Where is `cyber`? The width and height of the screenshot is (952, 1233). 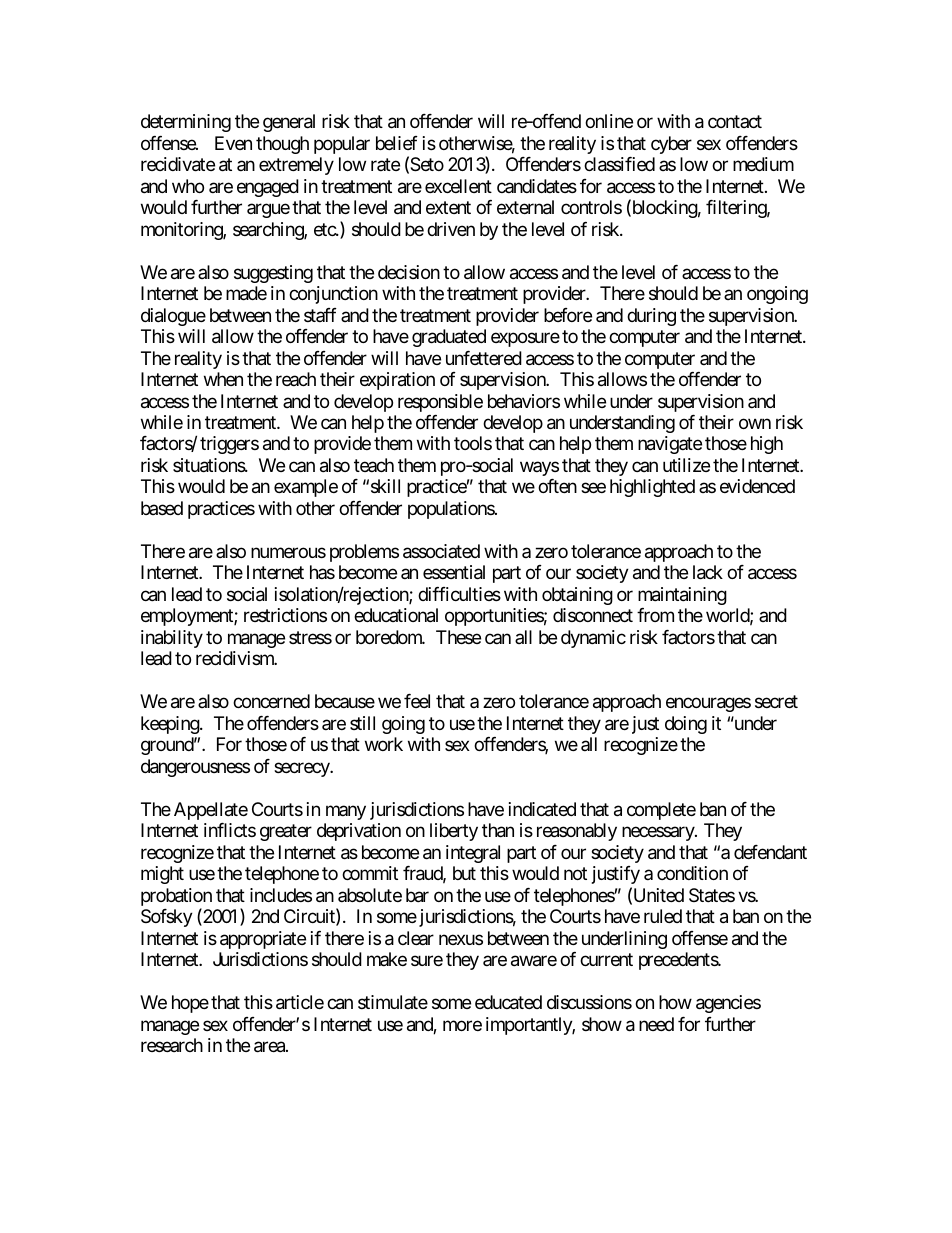 cyber is located at coordinates (671, 145).
